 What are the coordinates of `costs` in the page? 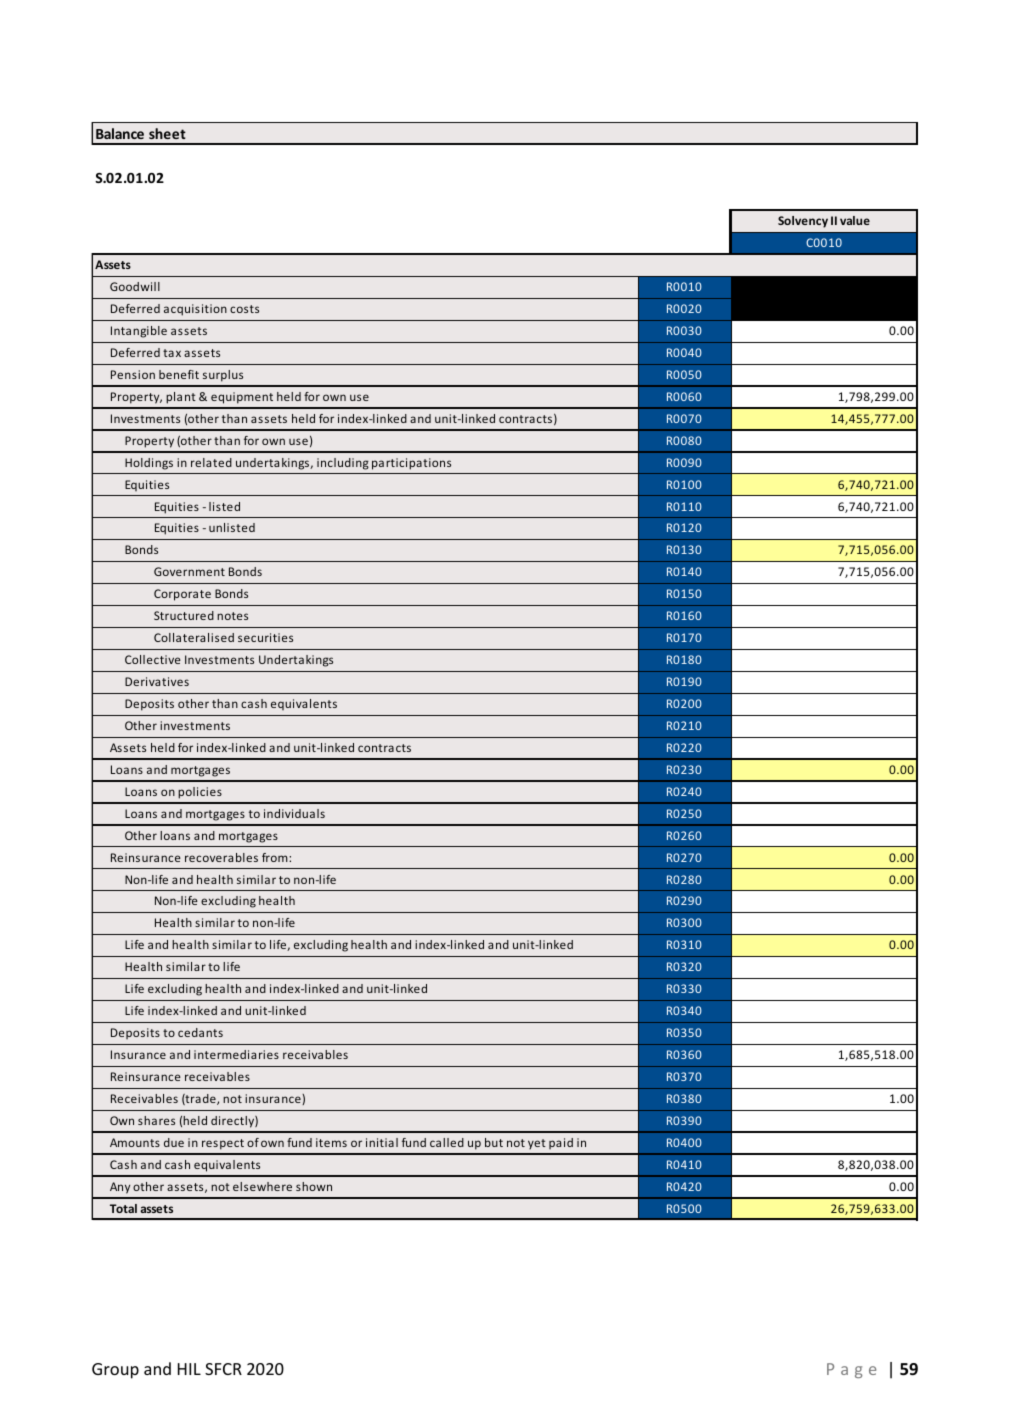 It's located at (244, 309).
